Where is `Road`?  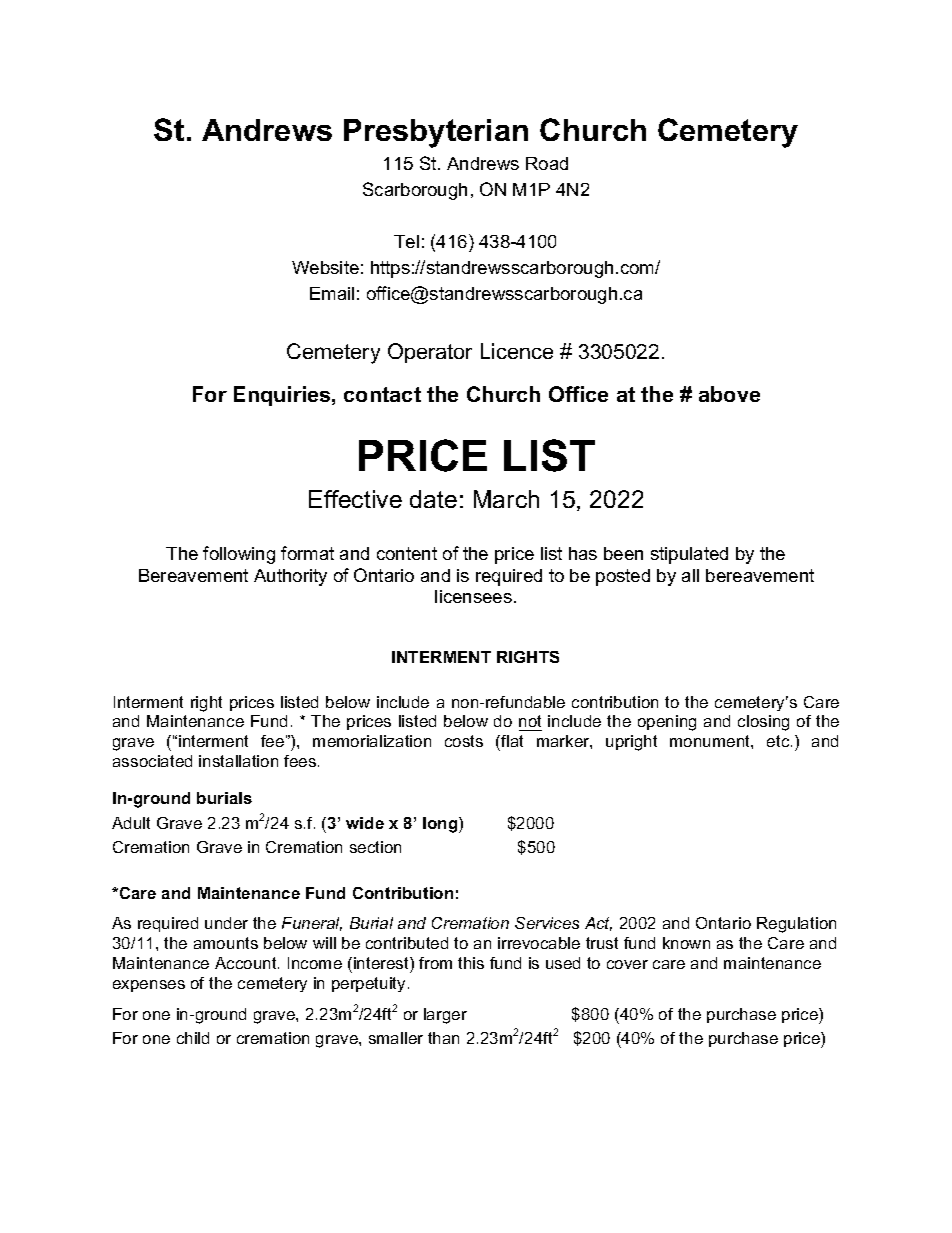 Road is located at coordinates (547, 163).
